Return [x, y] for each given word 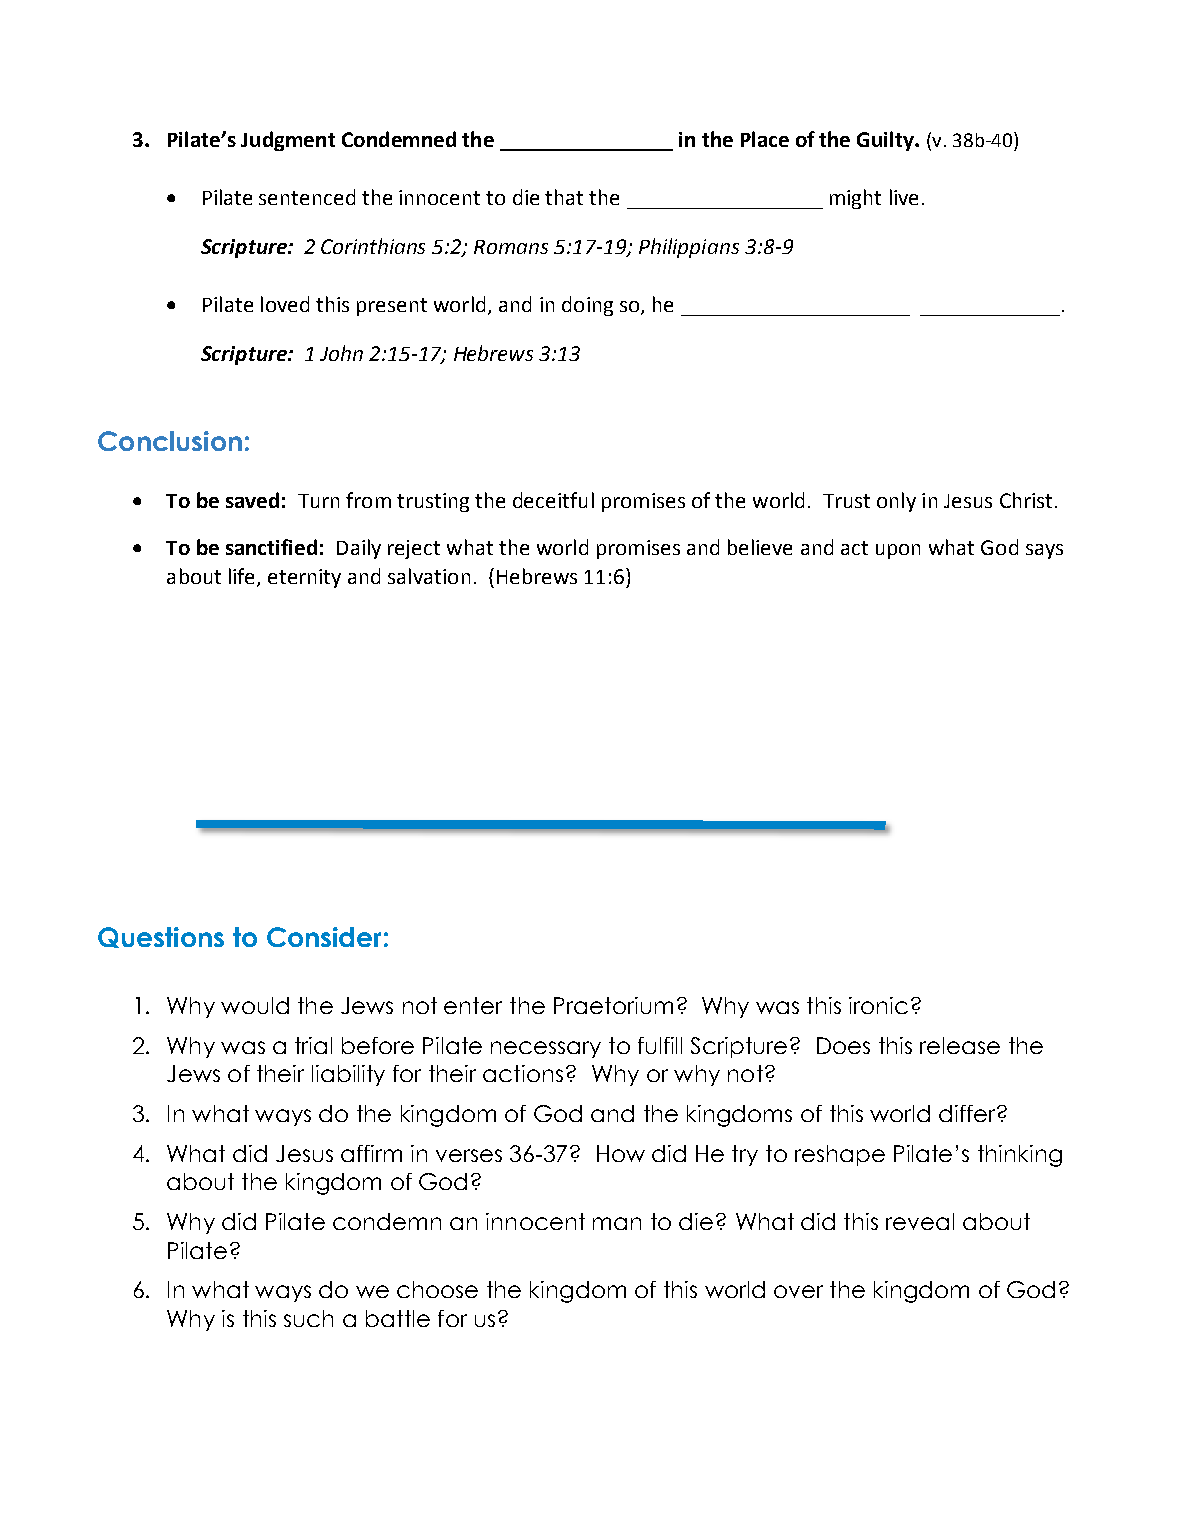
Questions [161, 937]
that [564, 197]
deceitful [553, 500]
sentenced [307, 197]
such [308, 1318]
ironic [878, 1005]
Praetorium [613, 1005]
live [904, 197]
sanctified [271, 547]
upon [898, 551]
